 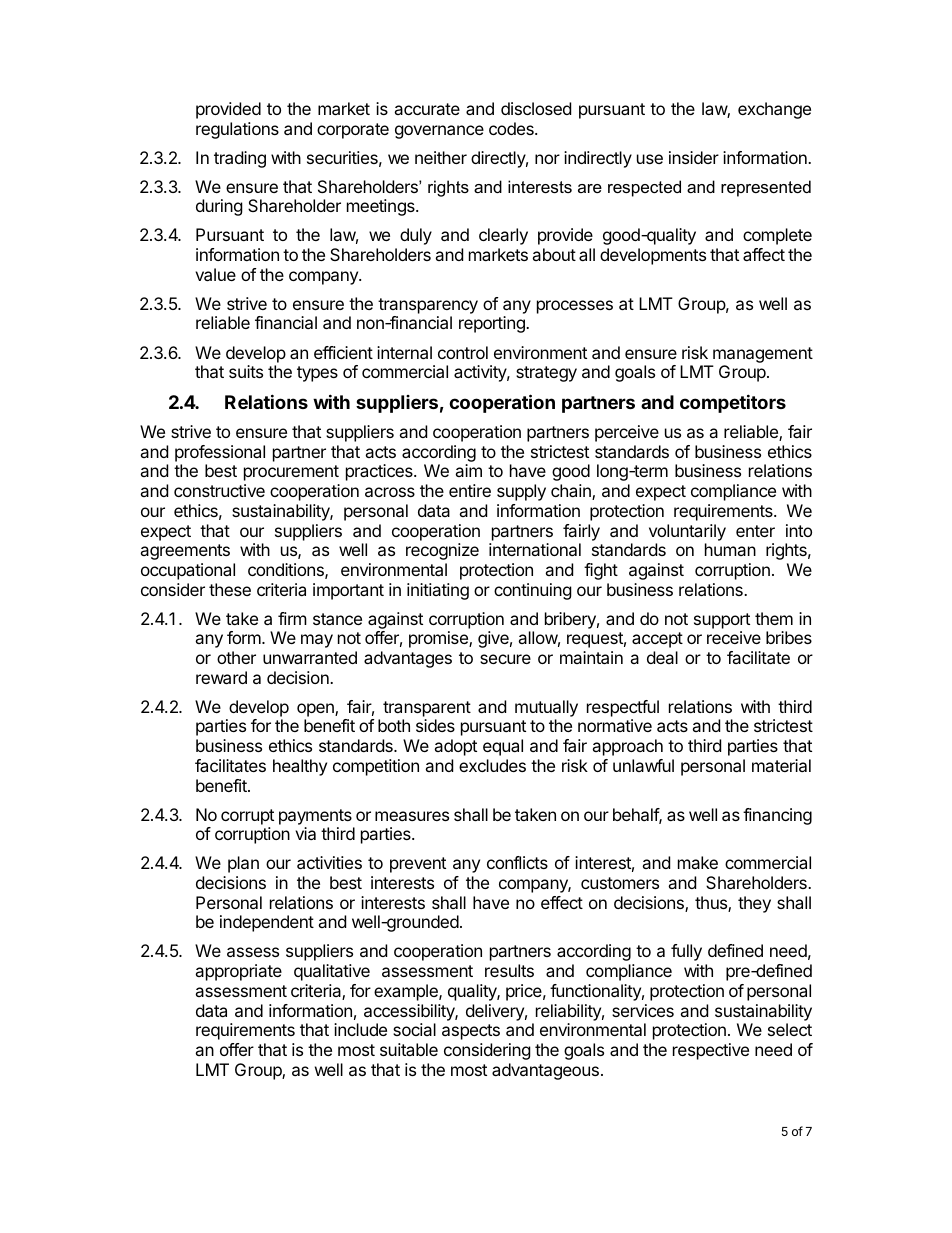 I want to click on aspects, so click(x=471, y=1032).
